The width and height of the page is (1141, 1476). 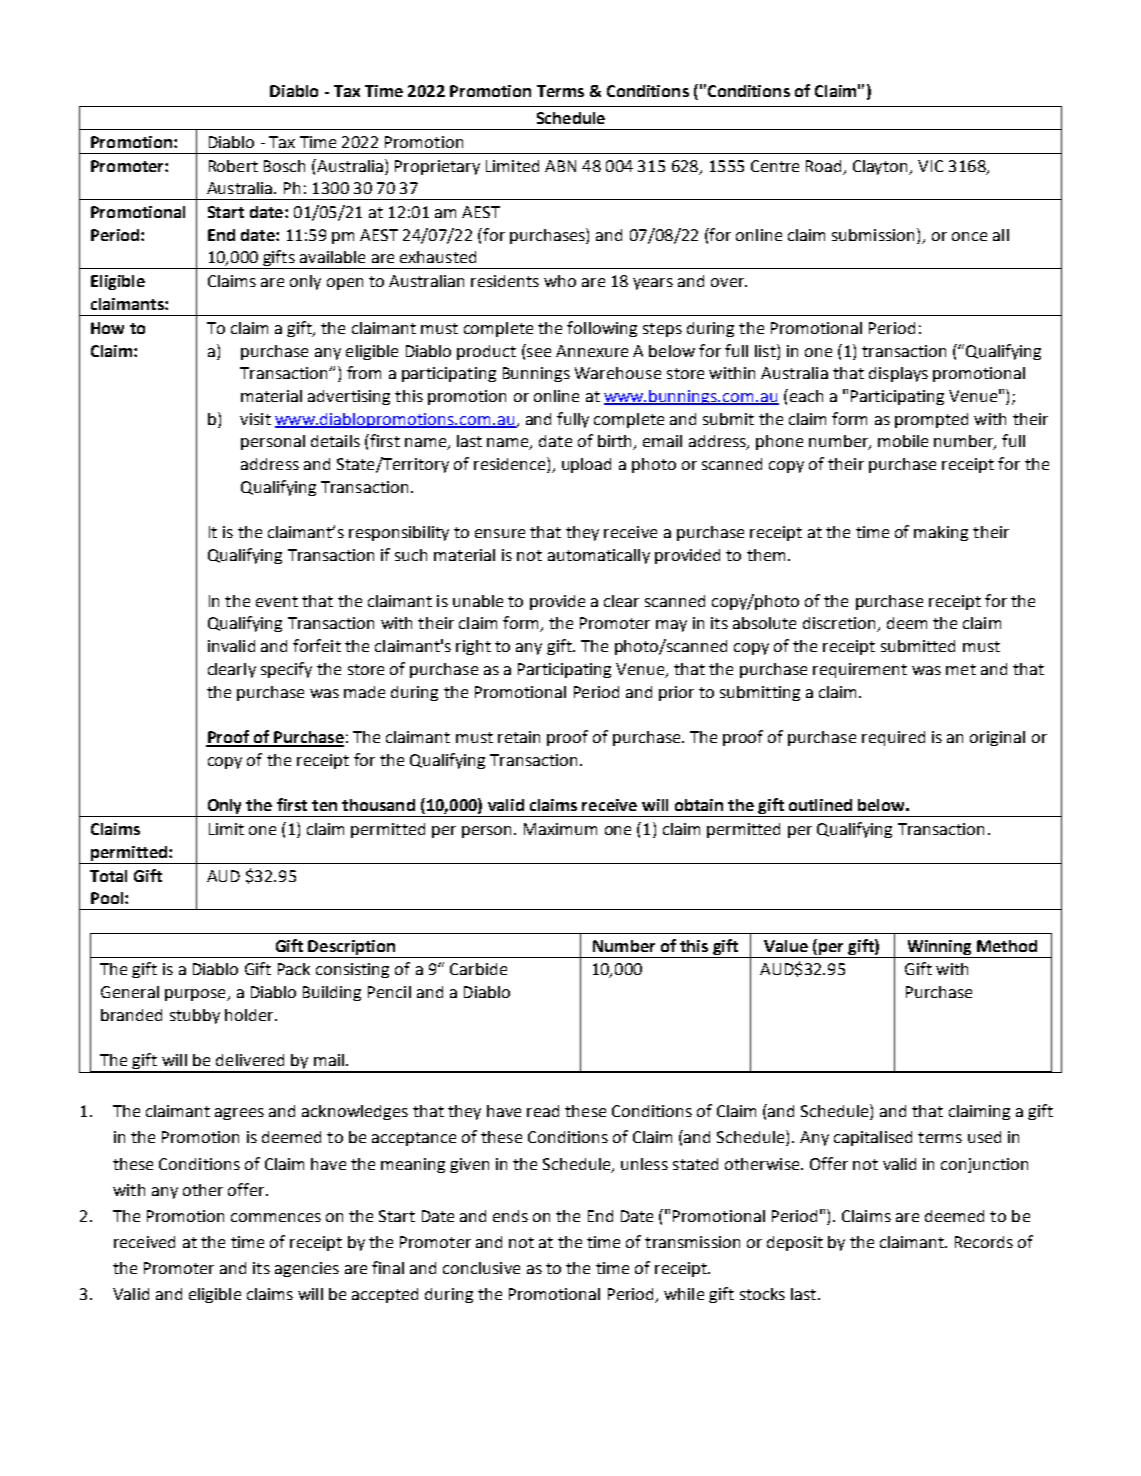 What do you see at coordinates (250, 1060) in the page?
I see `delivered` at bounding box center [250, 1060].
